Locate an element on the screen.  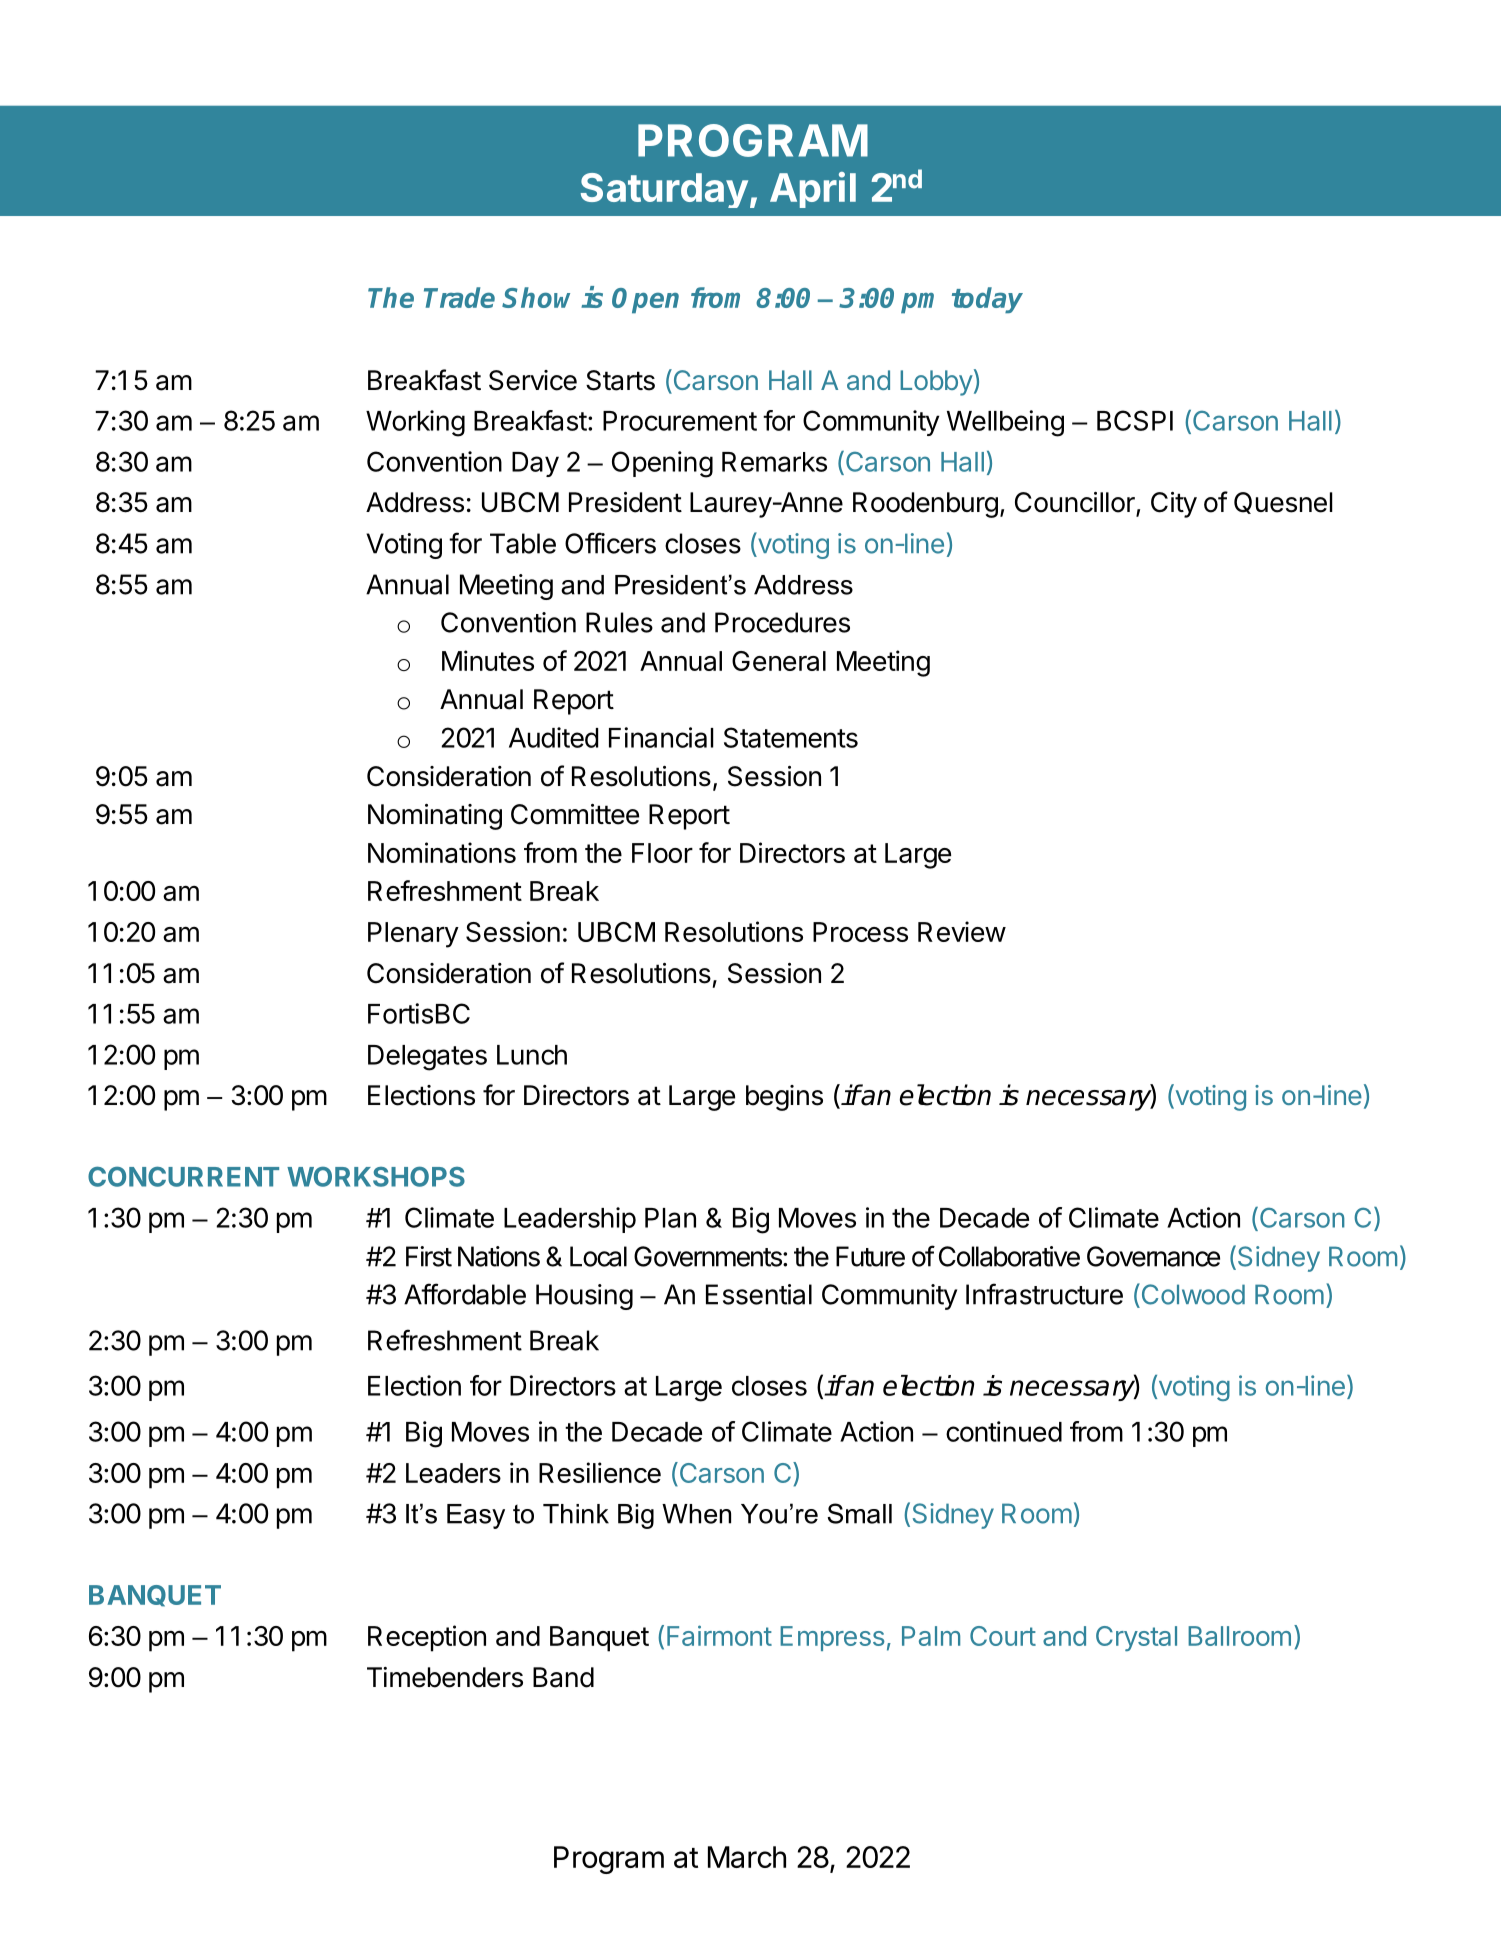
March is located at coordinates (747, 1857).
